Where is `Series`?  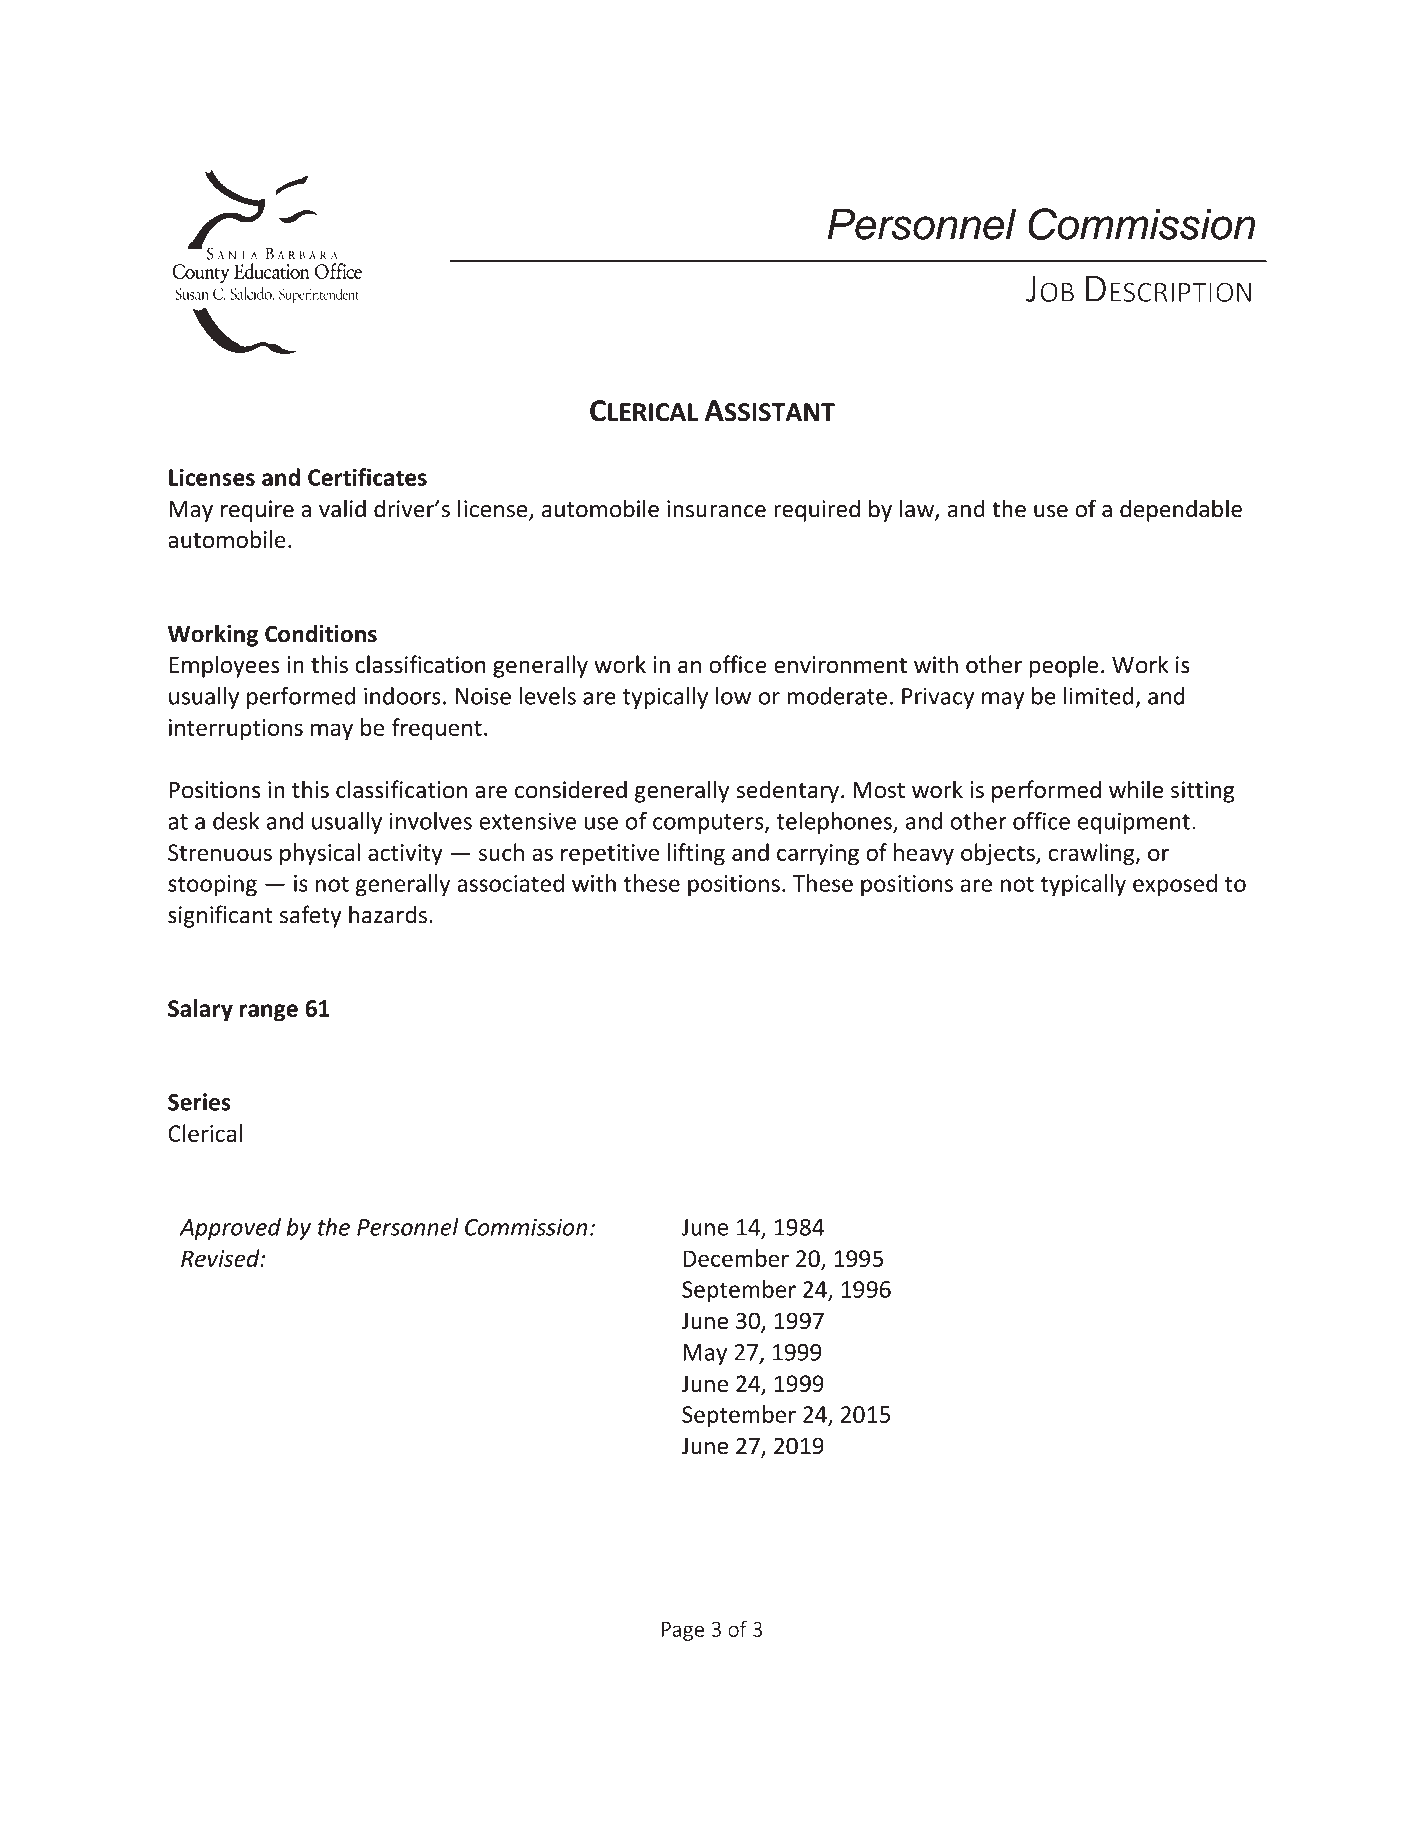 Series is located at coordinates (199, 1102).
